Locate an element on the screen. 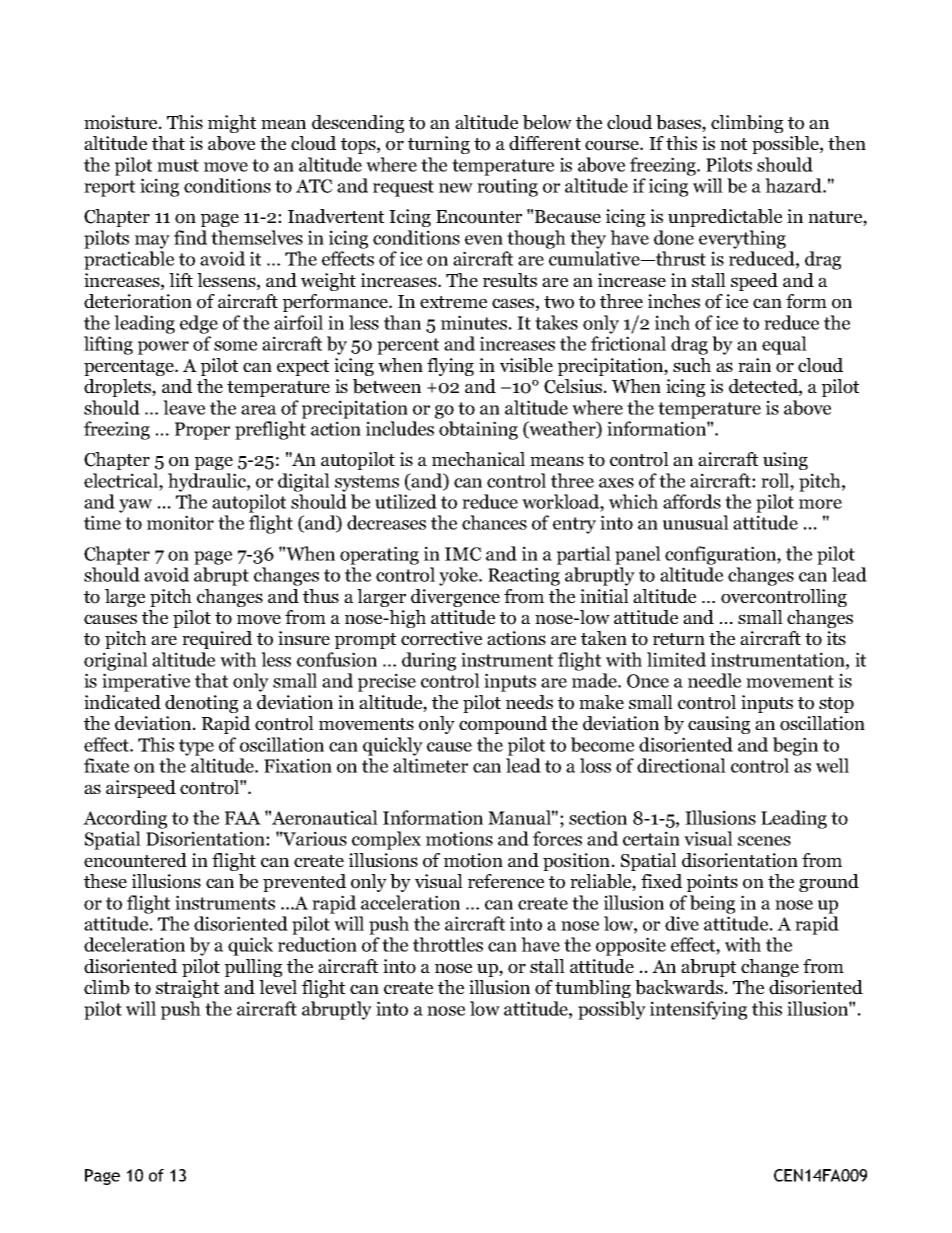  straight is located at coordinates (187, 989).
